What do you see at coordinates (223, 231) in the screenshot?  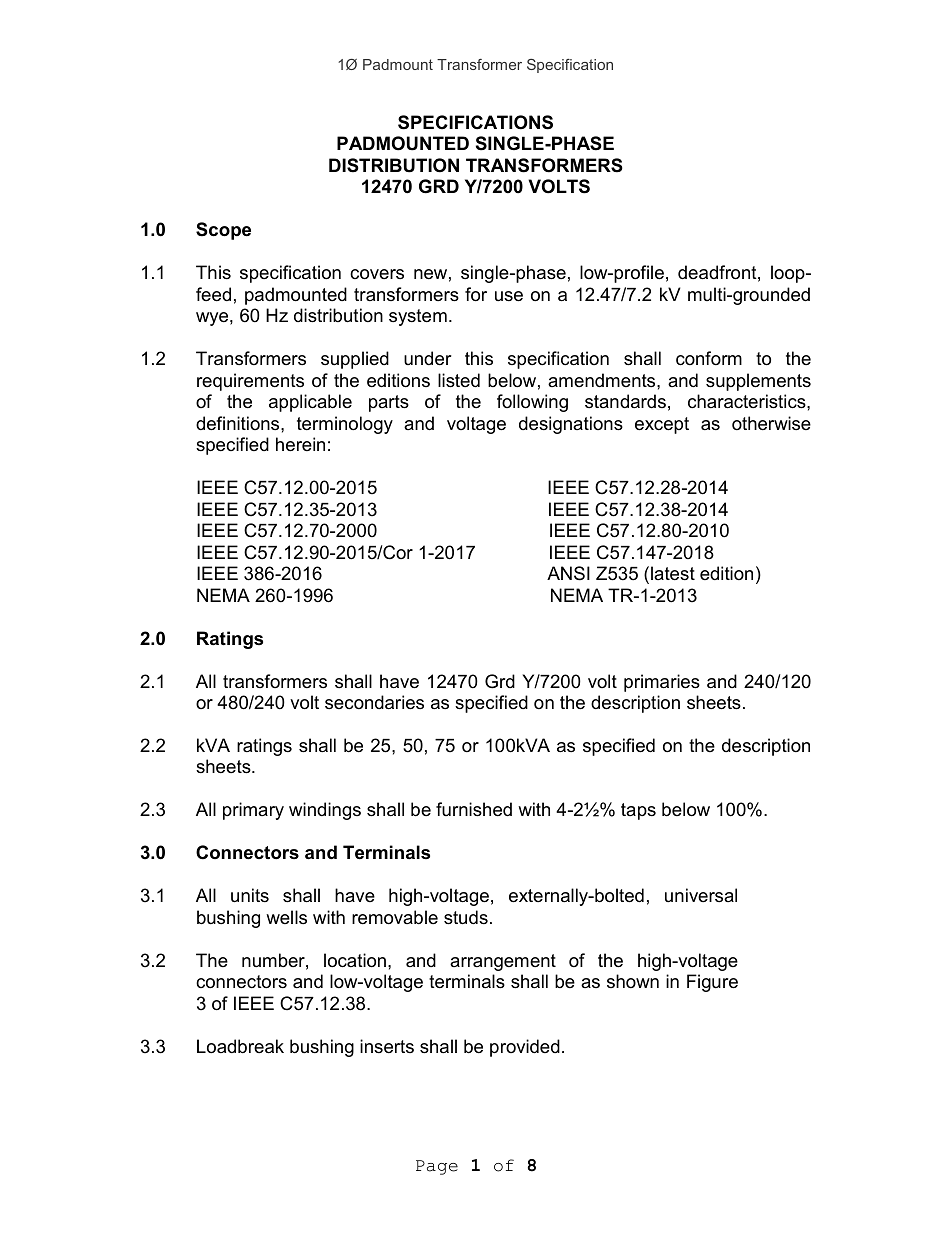 I see `Scope` at bounding box center [223, 231].
